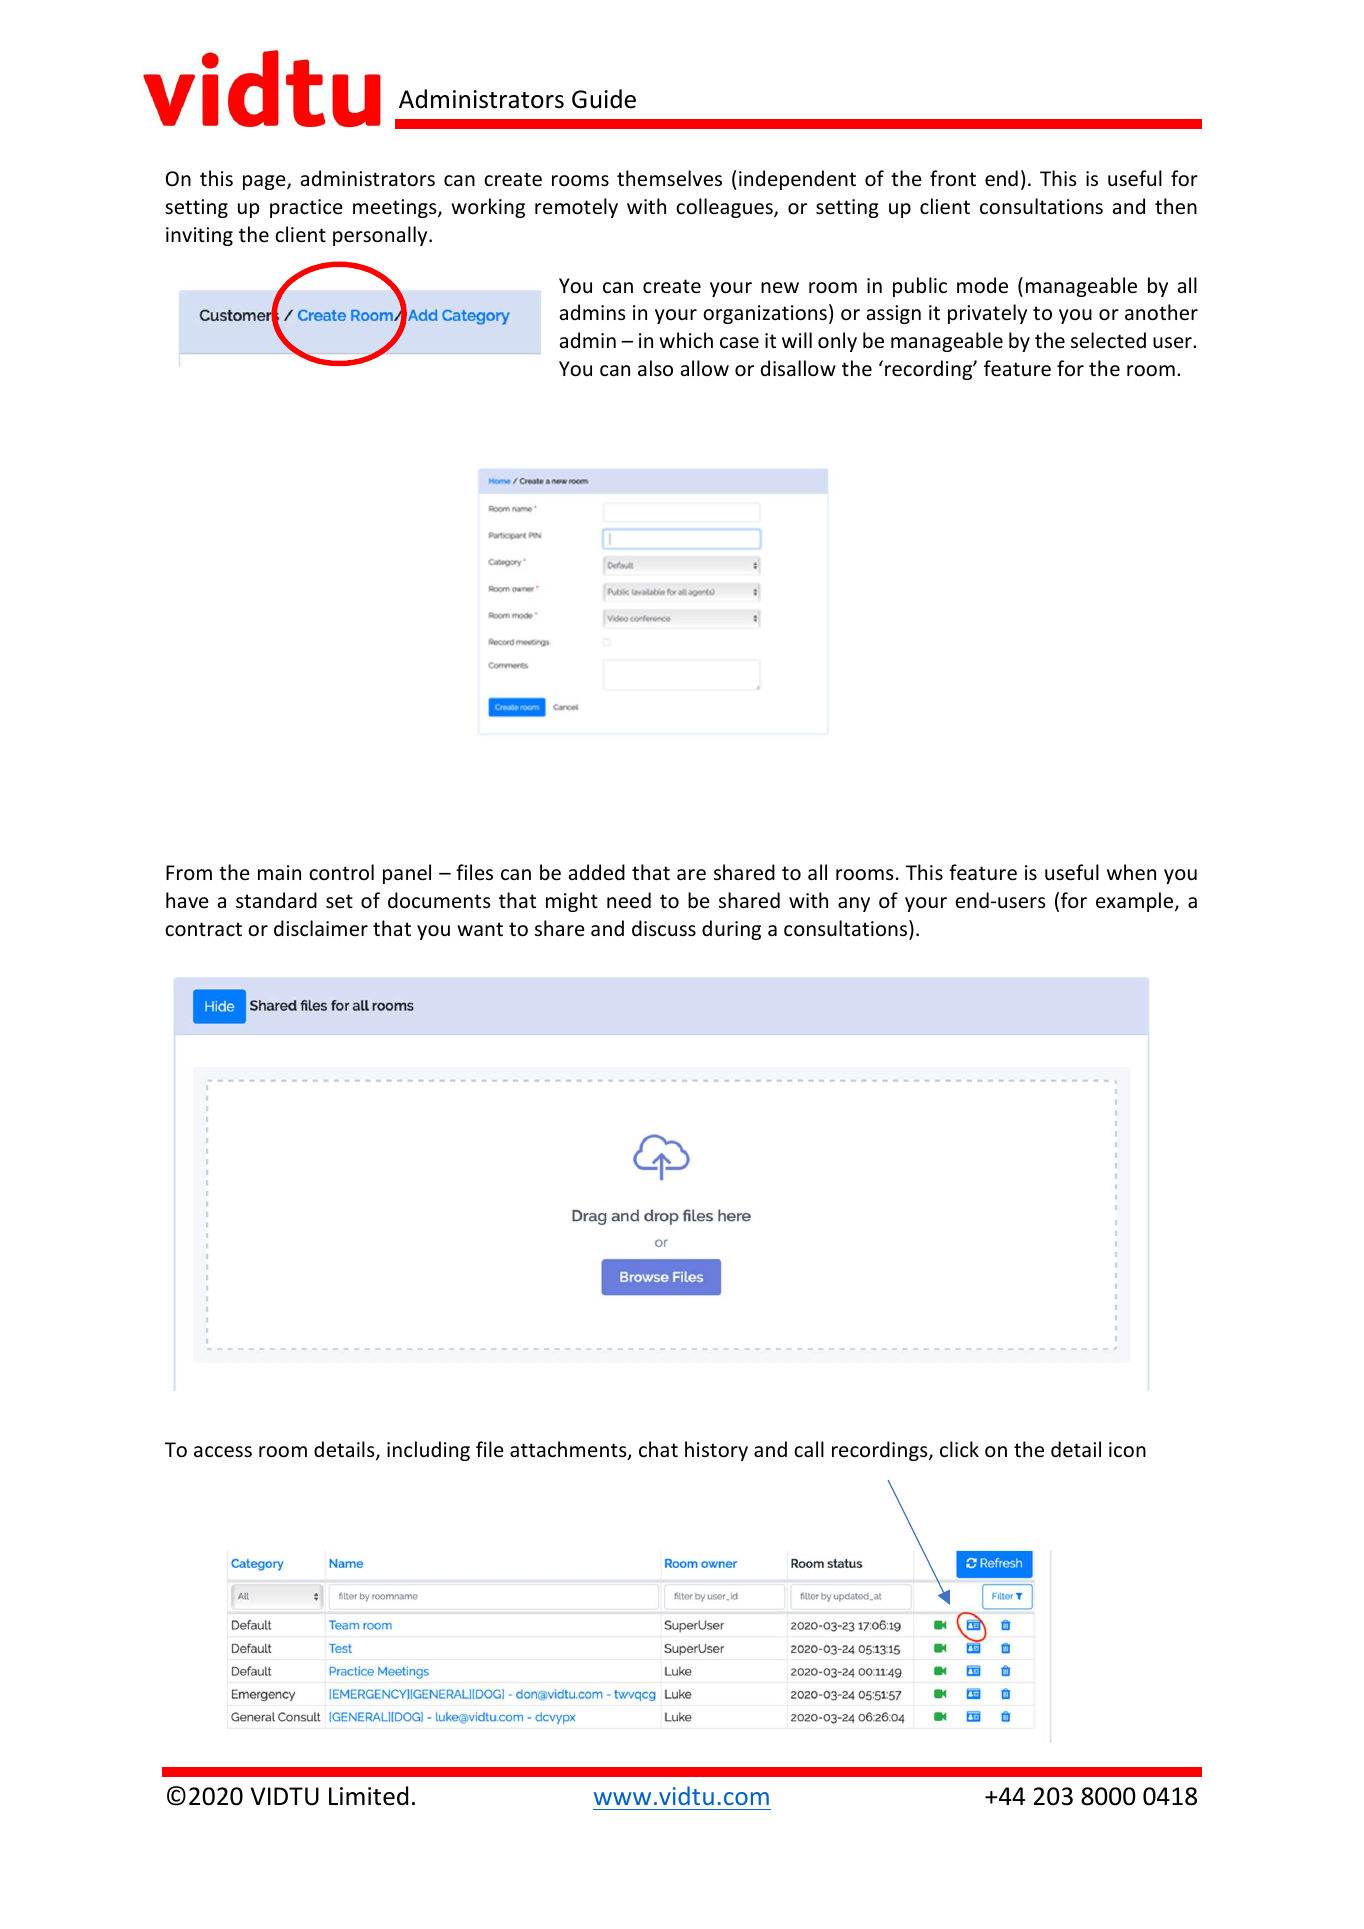 The height and width of the page is (1929, 1364). Describe the element at coordinates (1136, 902) in the page. I see `example` at that location.
